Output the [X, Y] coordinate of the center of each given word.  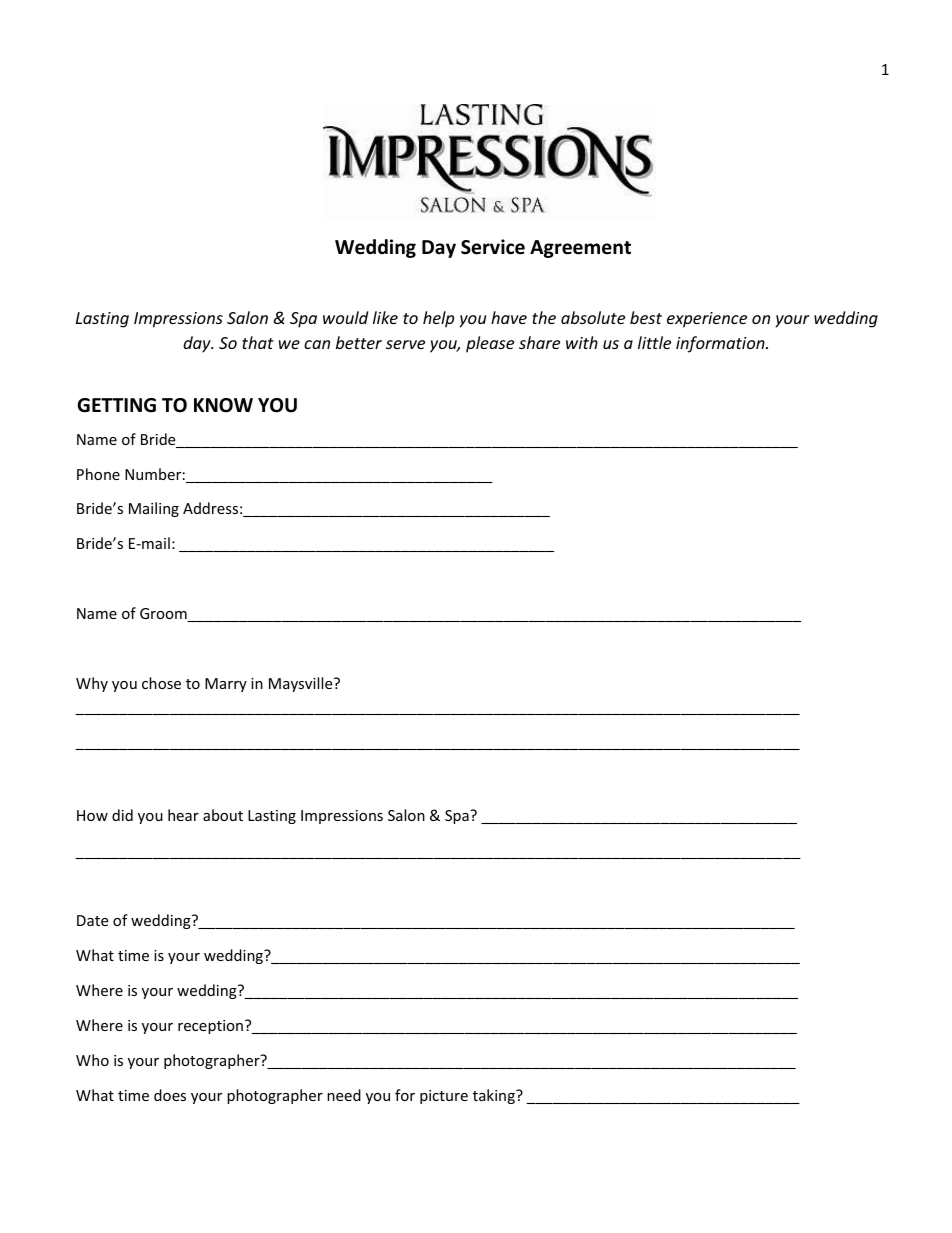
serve [405, 344]
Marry [226, 685]
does [170, 1095]
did [122, 815]
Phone [98, 474]
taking [495, 1096]
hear [183, 815]
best [646, 317]
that [258, 342]
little [654, 342]
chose [161, 683]
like [385, 317]
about [223, 815]
